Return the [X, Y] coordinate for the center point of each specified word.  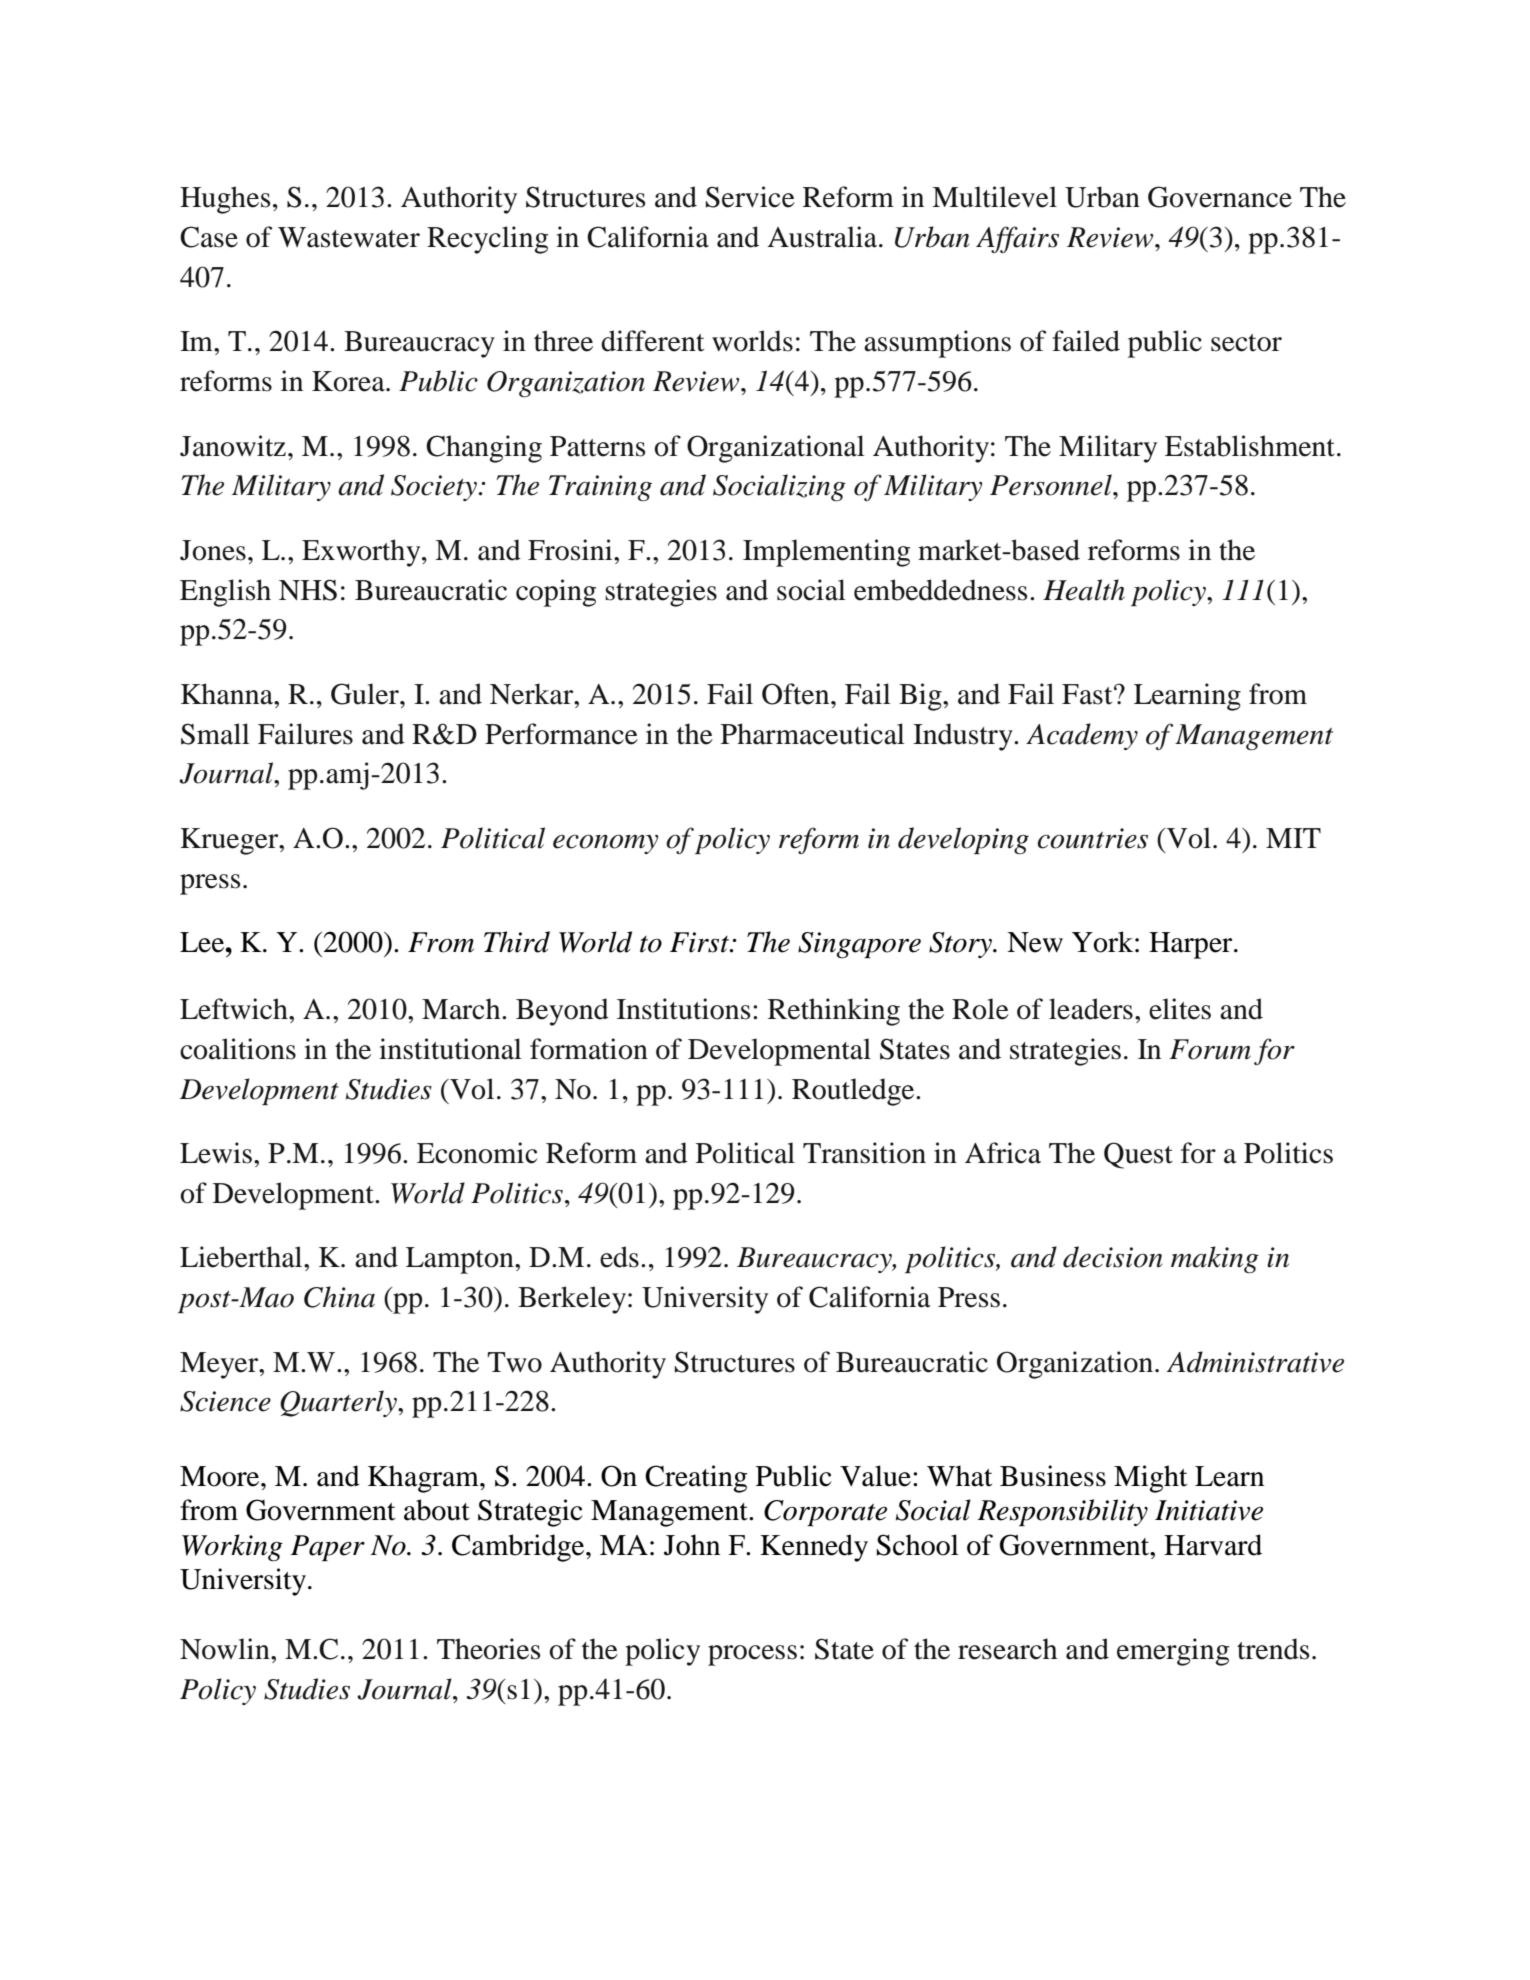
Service [750, 197]
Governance [1220, 197]
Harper [1192, 945]
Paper [327, 1548]
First [700, 942]
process [752, 1655]
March [462, 1009]
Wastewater [349, 237]
